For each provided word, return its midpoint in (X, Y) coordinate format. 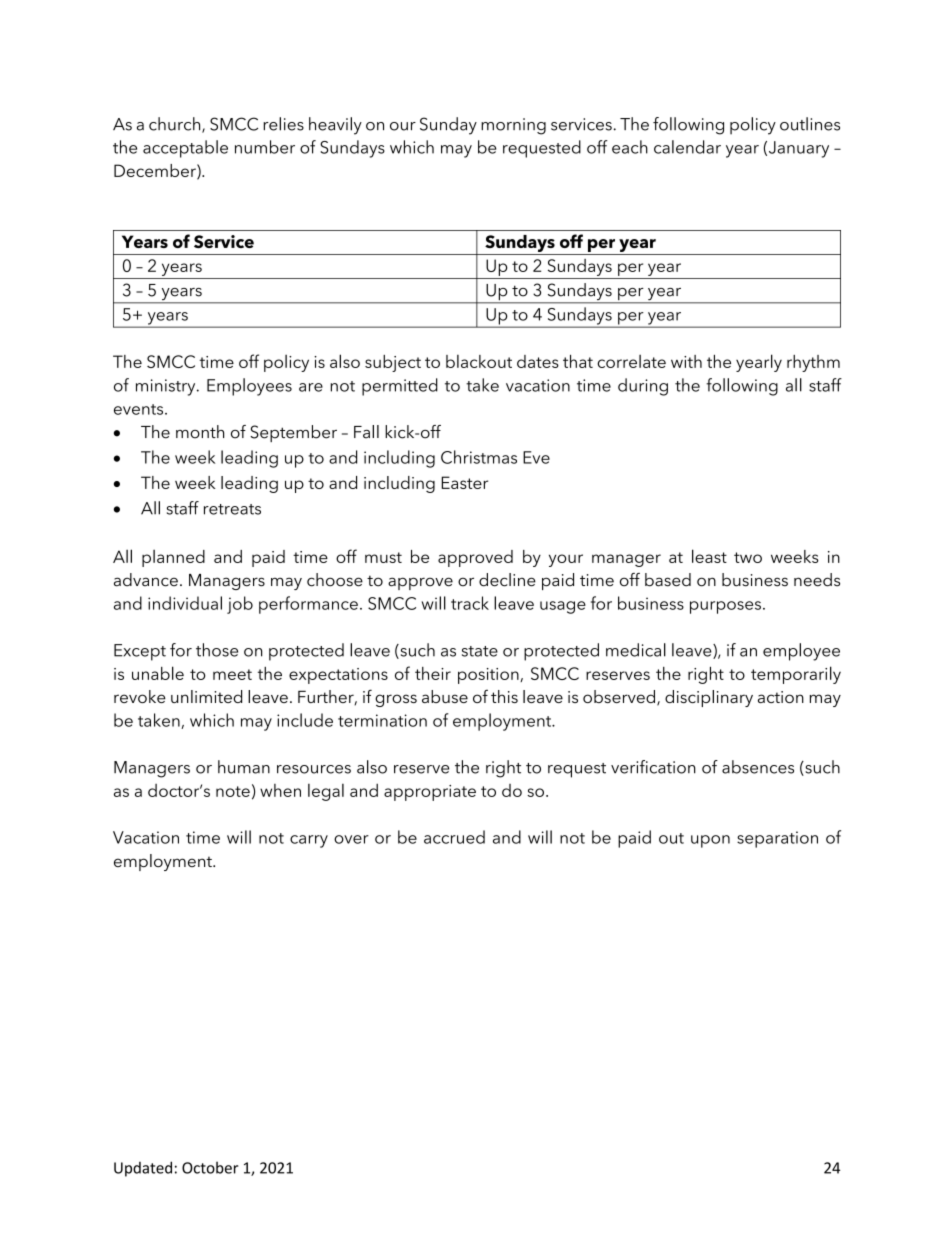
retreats (232, 509)
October (210, 1167)
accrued (454, 837)
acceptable (185, 149)
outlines (810, 124)
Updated (143, 1169)
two (748, 557)
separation (777, 839)
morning (513, 126)
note (233, 791)
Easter (464, 482)
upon (710, 841)
